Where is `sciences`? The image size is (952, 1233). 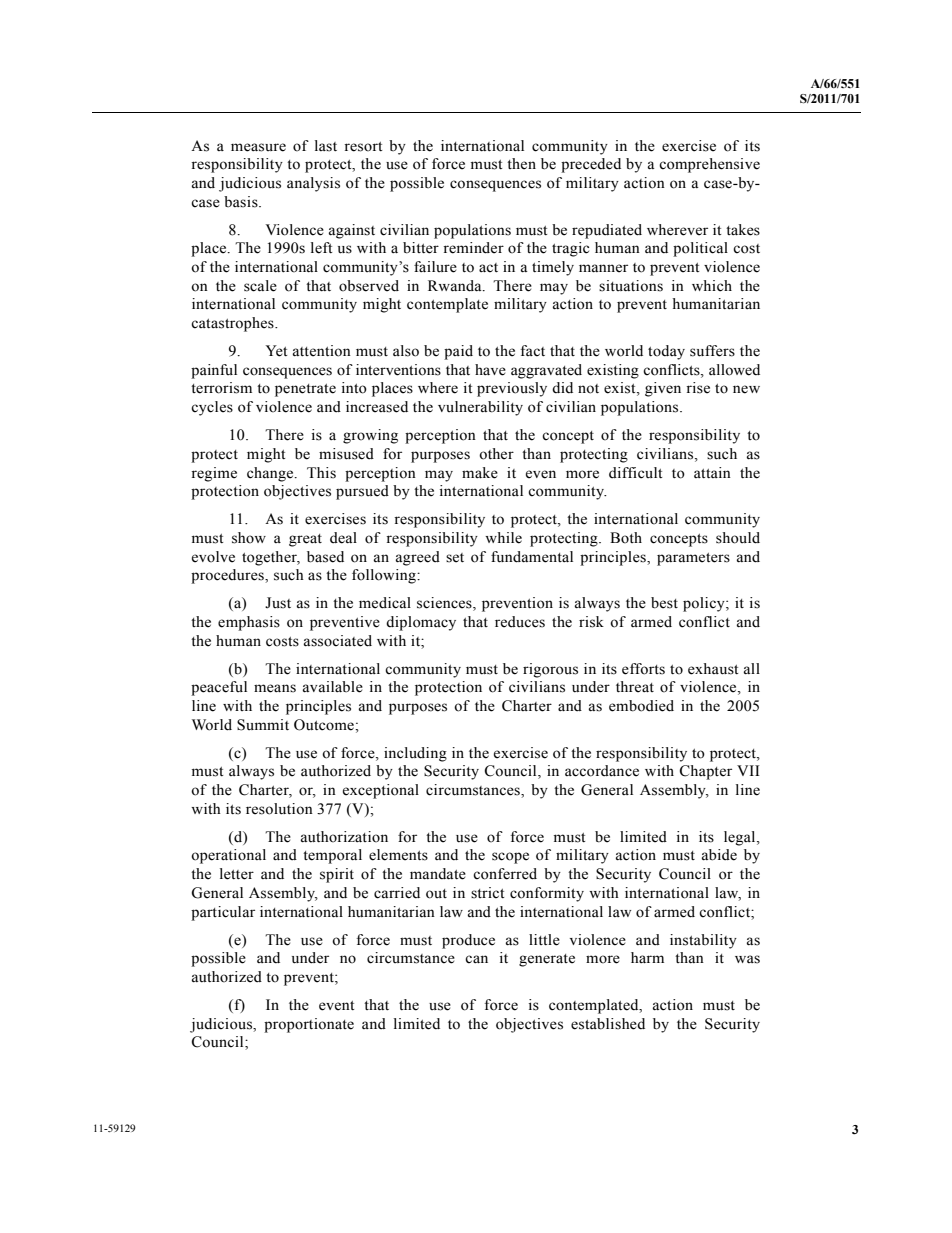
sciences is located at coordinates (445, 604).
